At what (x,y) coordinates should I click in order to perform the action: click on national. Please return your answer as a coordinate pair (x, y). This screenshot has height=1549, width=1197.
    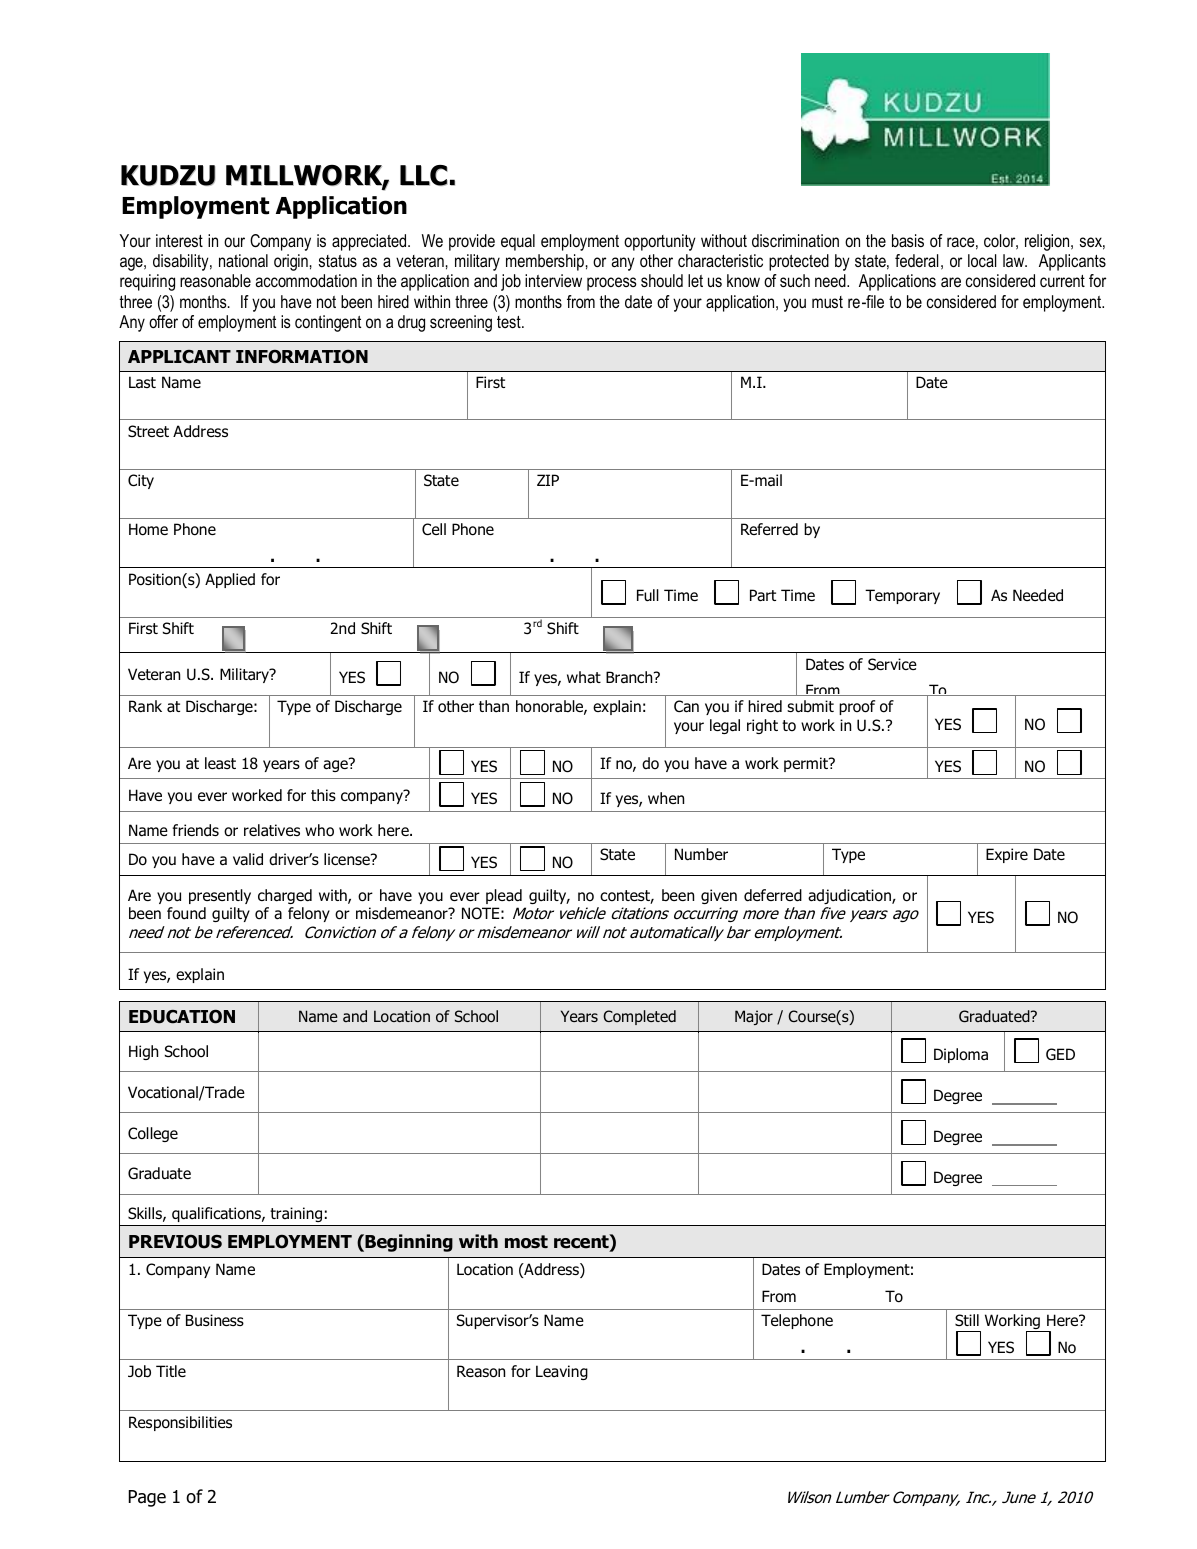
    Looking at the image, I should click on (243, 261).
